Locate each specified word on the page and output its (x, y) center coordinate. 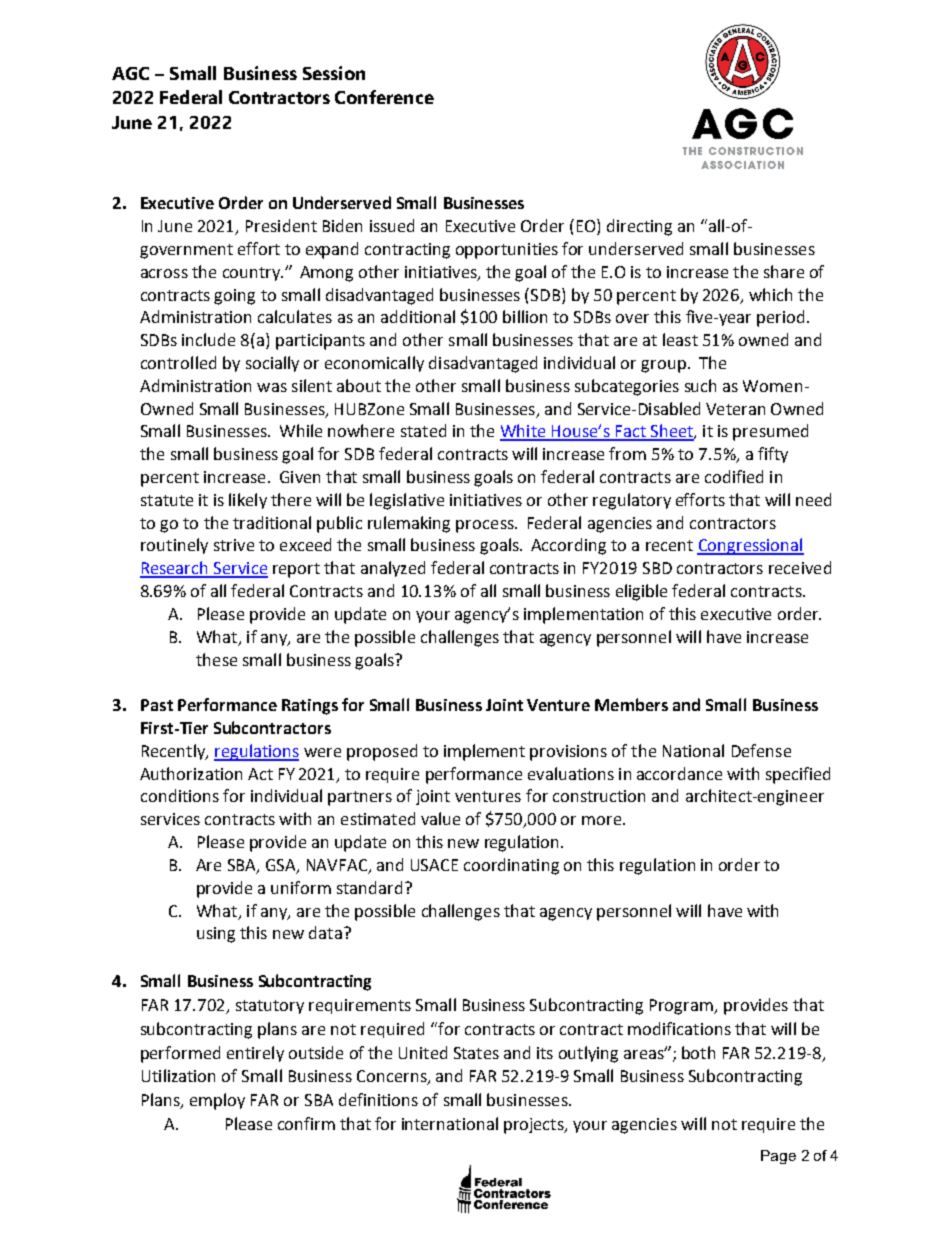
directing (639, 227)
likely (248, 501)
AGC (130, 73)
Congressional (750, 546)
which (770, 294)
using (216, 935)
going (234, 297)
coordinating (511, 866)
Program (682, 1007)
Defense (761, 750)
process (486, 526)
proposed (382, 752)
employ (217, 1101)
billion (525, 316)
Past (157, 705)
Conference (384, 97)
